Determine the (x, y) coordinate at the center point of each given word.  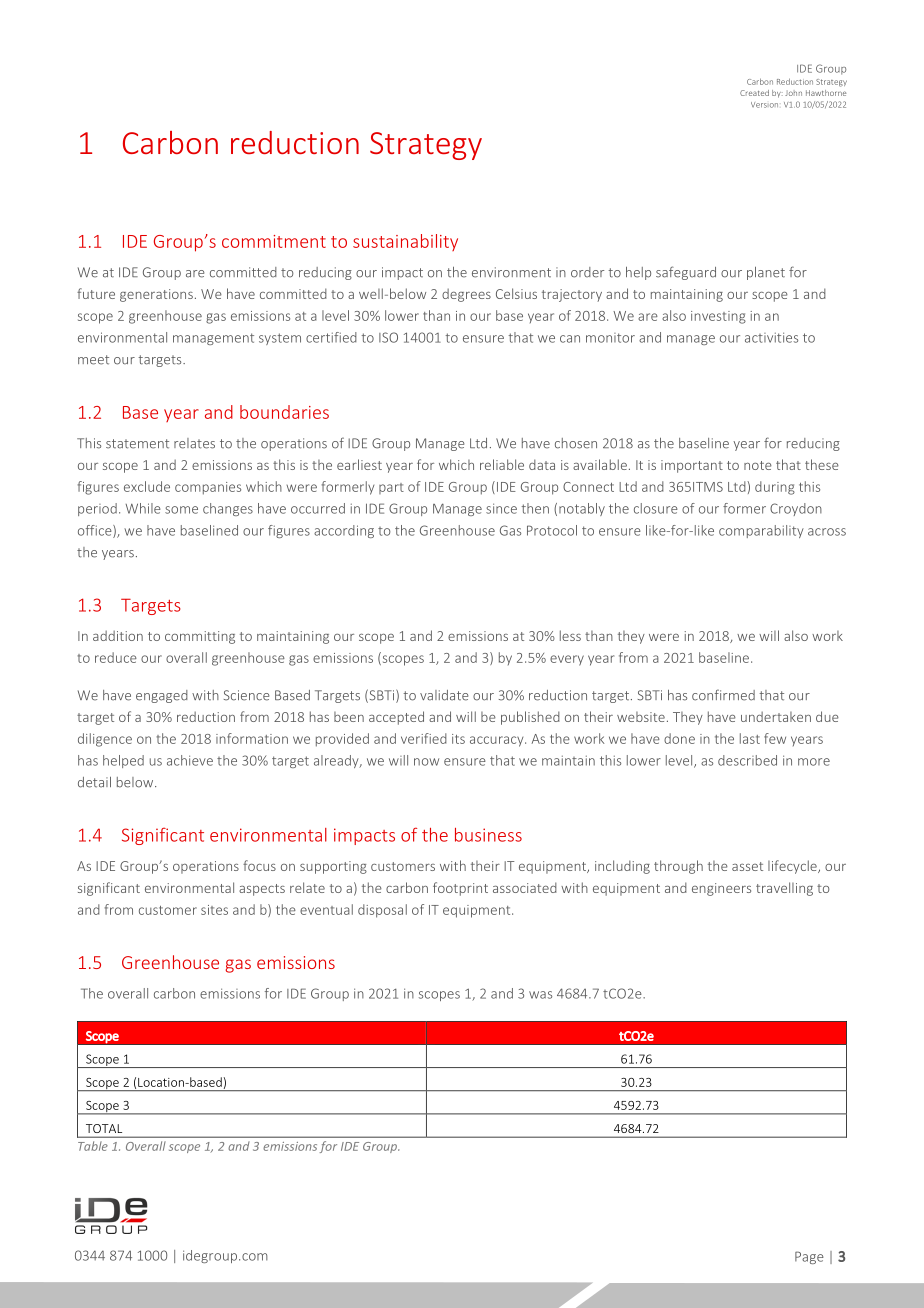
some (181, 510)
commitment (274, 241)
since (501, 508)
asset (747, 866)
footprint (460, 889)
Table (93, 1146)
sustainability (405, 242)
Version (764, 105)
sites (214, 910)
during (775, 488)
